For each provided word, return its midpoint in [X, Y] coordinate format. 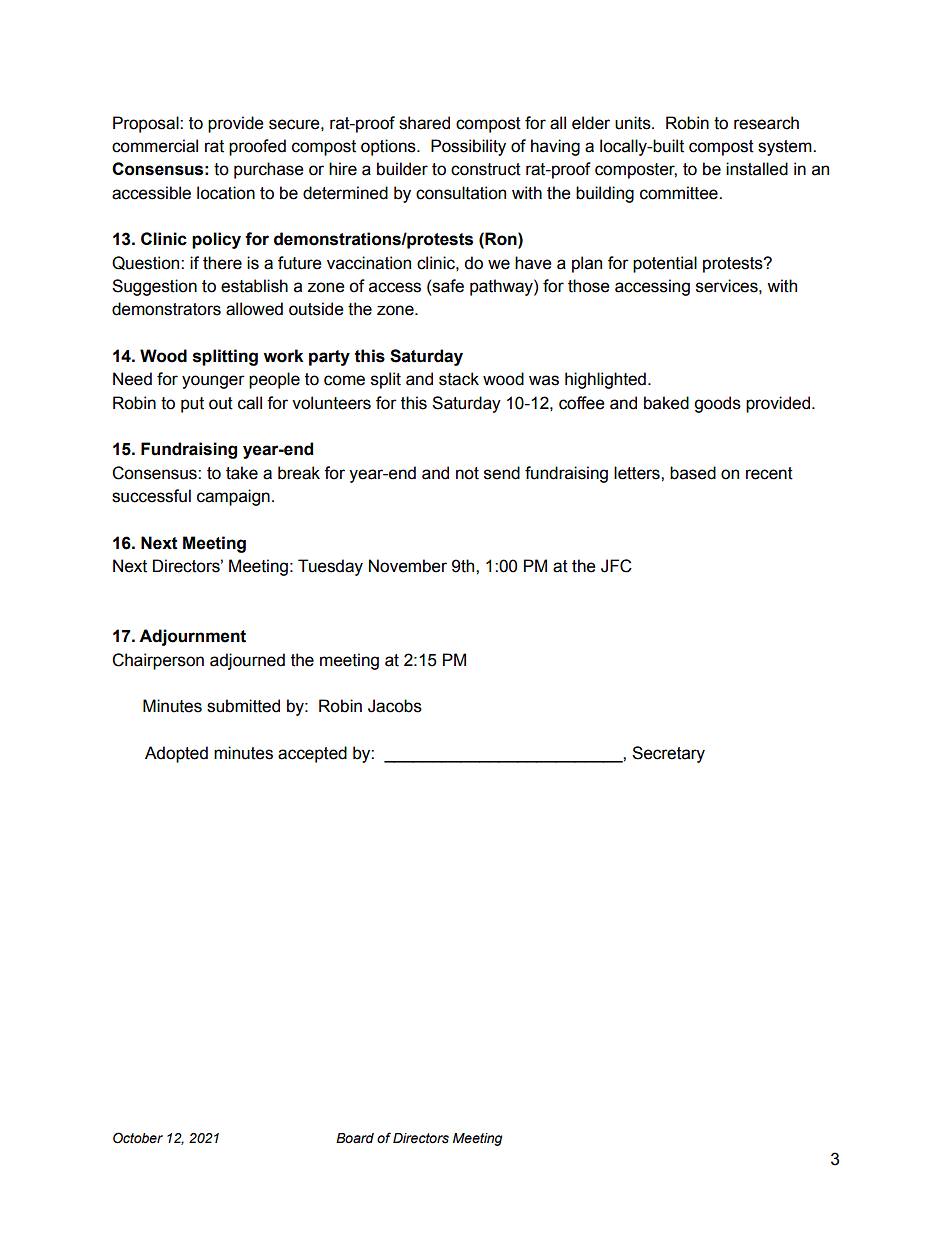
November [408, 566]
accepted [312, 754]
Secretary [668, 754]
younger [213, 382]
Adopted [176, 754]
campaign [233, 497]
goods [717, 404]
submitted [243, 706]
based [693, 473]
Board [355, 1138]
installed [757, 169]
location [226, 193]
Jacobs [395, 706]
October [138, 1138]
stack [459, 379]
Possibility [468, 147]
